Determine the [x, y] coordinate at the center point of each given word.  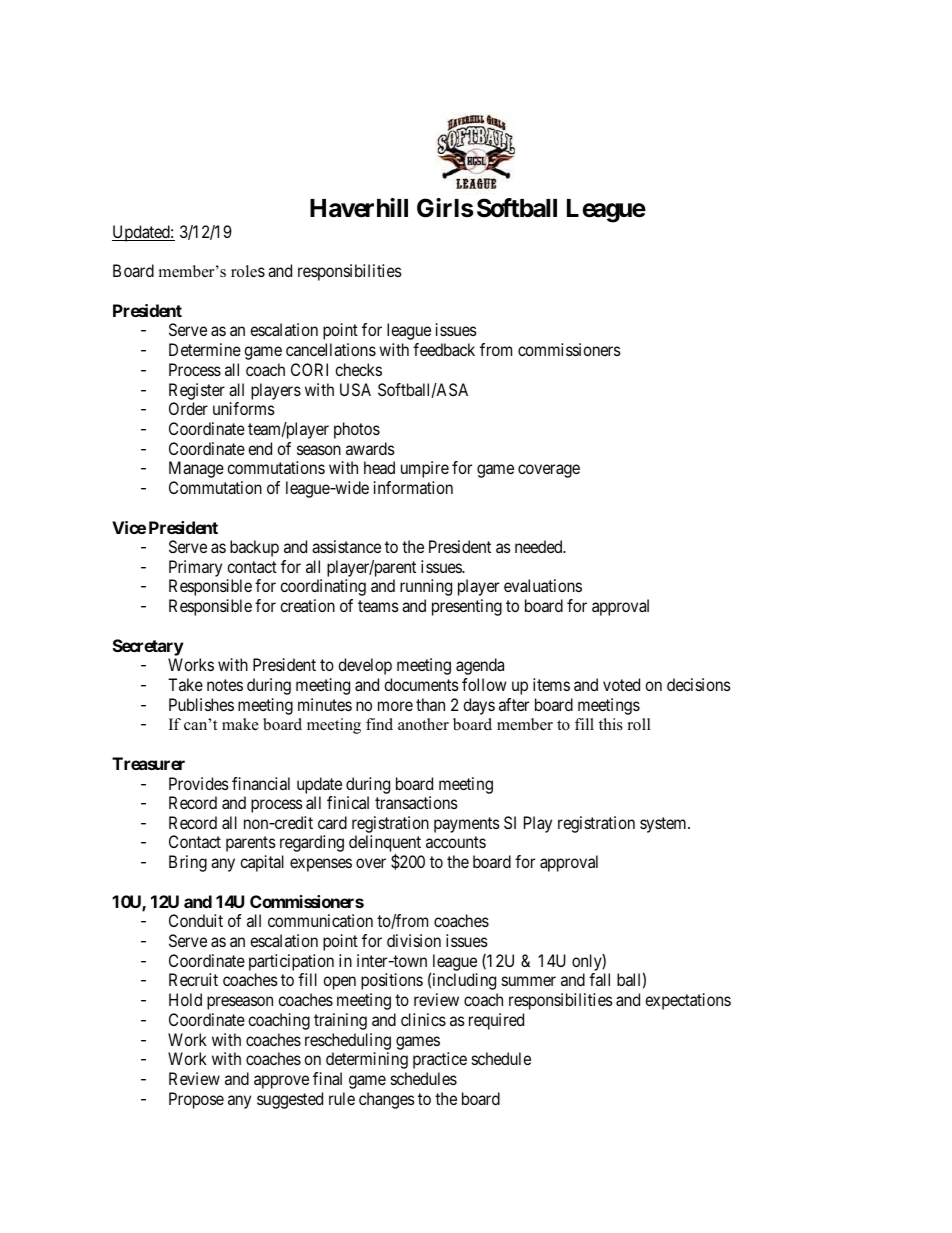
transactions [416, 802]
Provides [199, 783]
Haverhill [359, 208]
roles [248, 271]
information [413, 487]
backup [254, 548]
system [664, 825]
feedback [444, 349]
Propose [196, 1100]
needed [540, 546]
